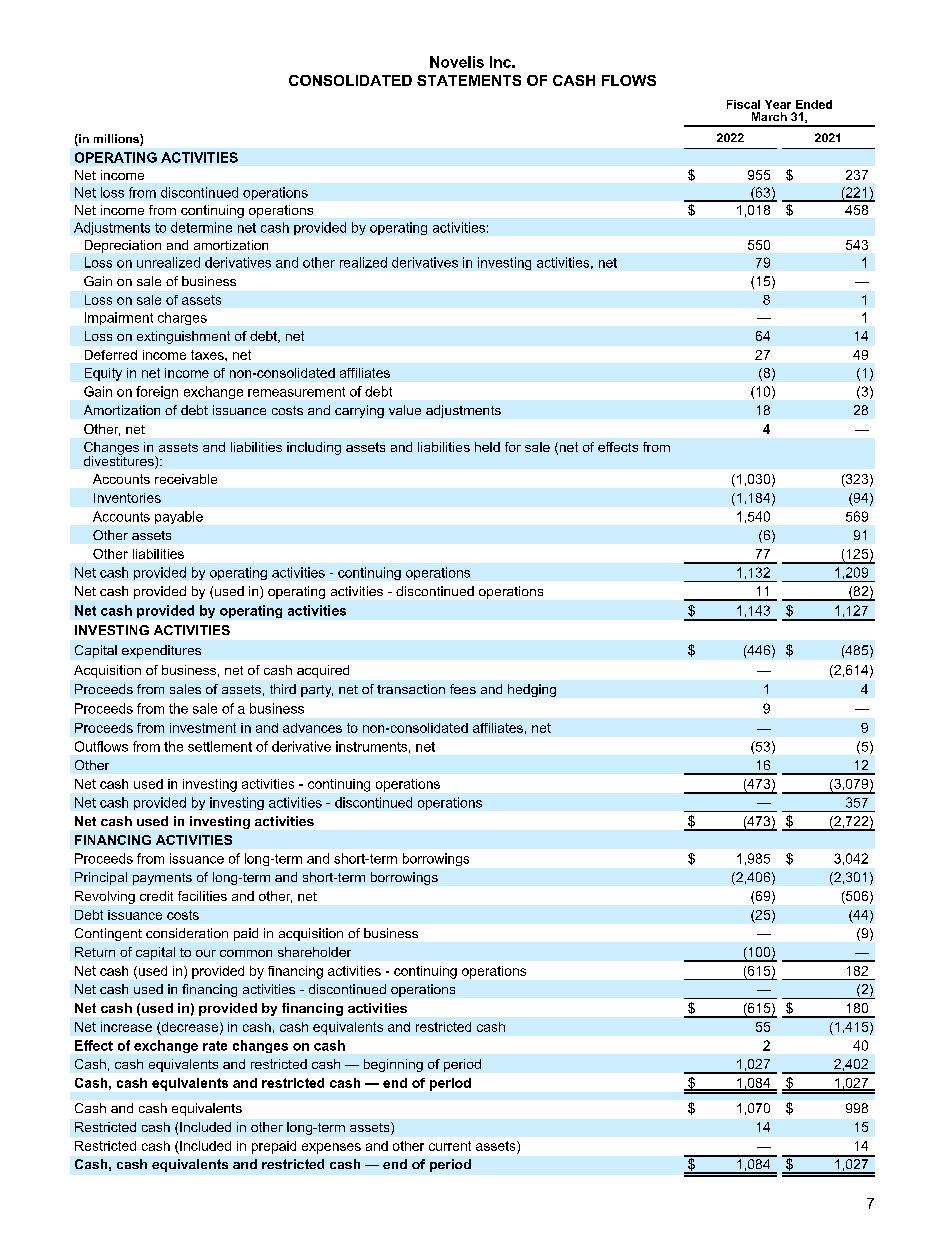 The width and height of the image is (952, 1233). I want to click on hedging, so click(532, 690).
